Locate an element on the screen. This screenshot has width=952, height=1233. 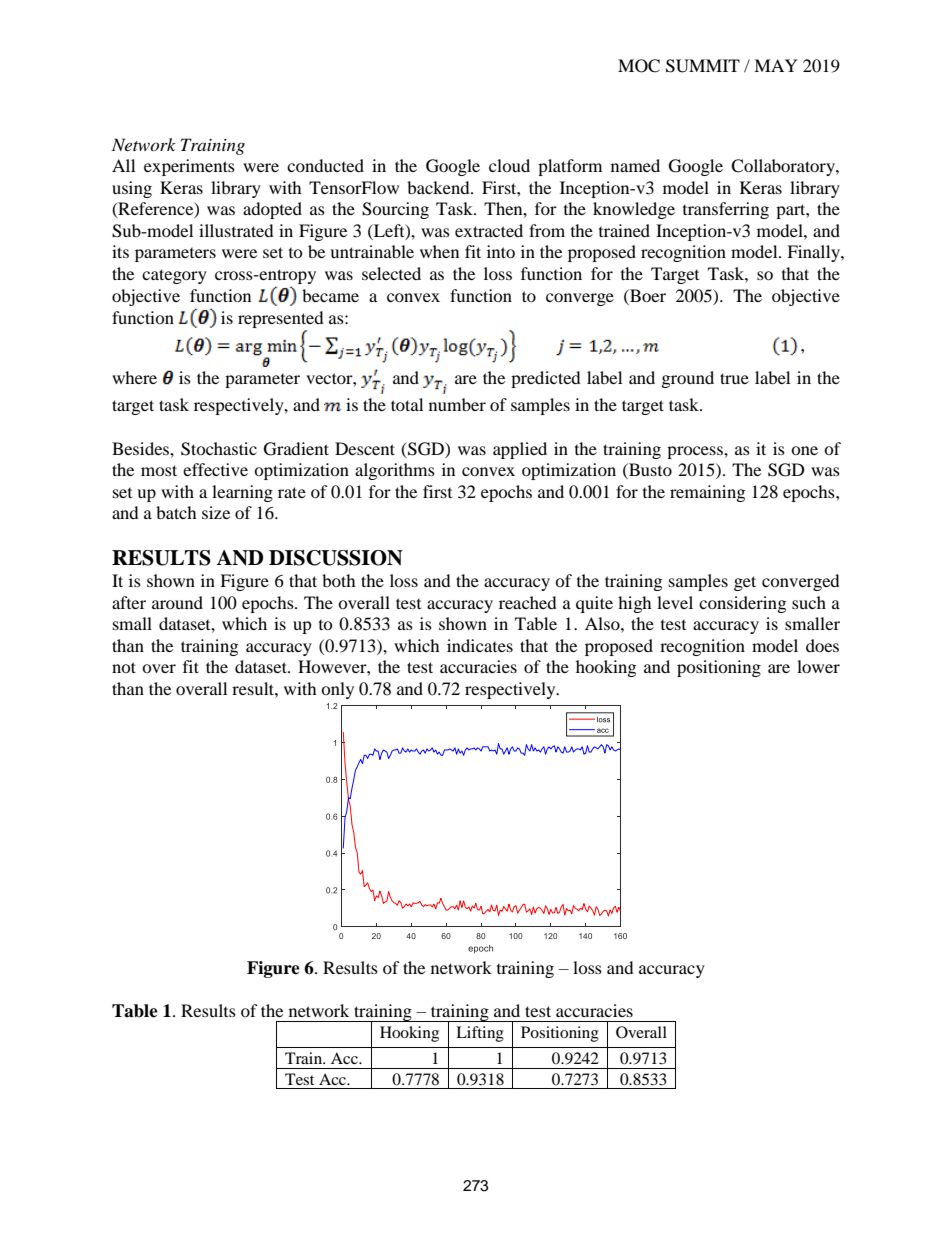
SUMMIT is located at coordinates (703, 66).
